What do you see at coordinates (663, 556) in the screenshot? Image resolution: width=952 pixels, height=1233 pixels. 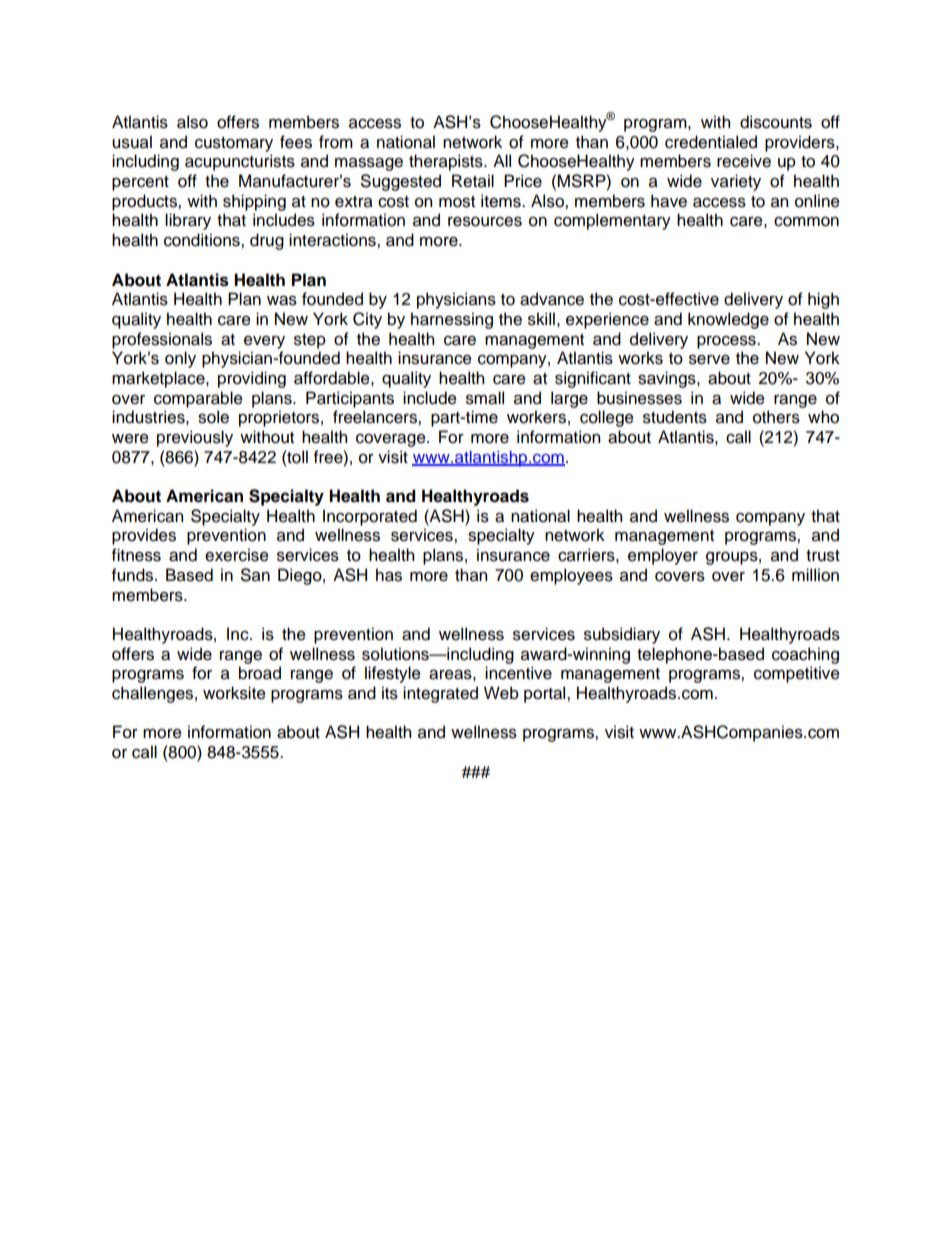 I see `employer` at bounding box center [663, 556].
